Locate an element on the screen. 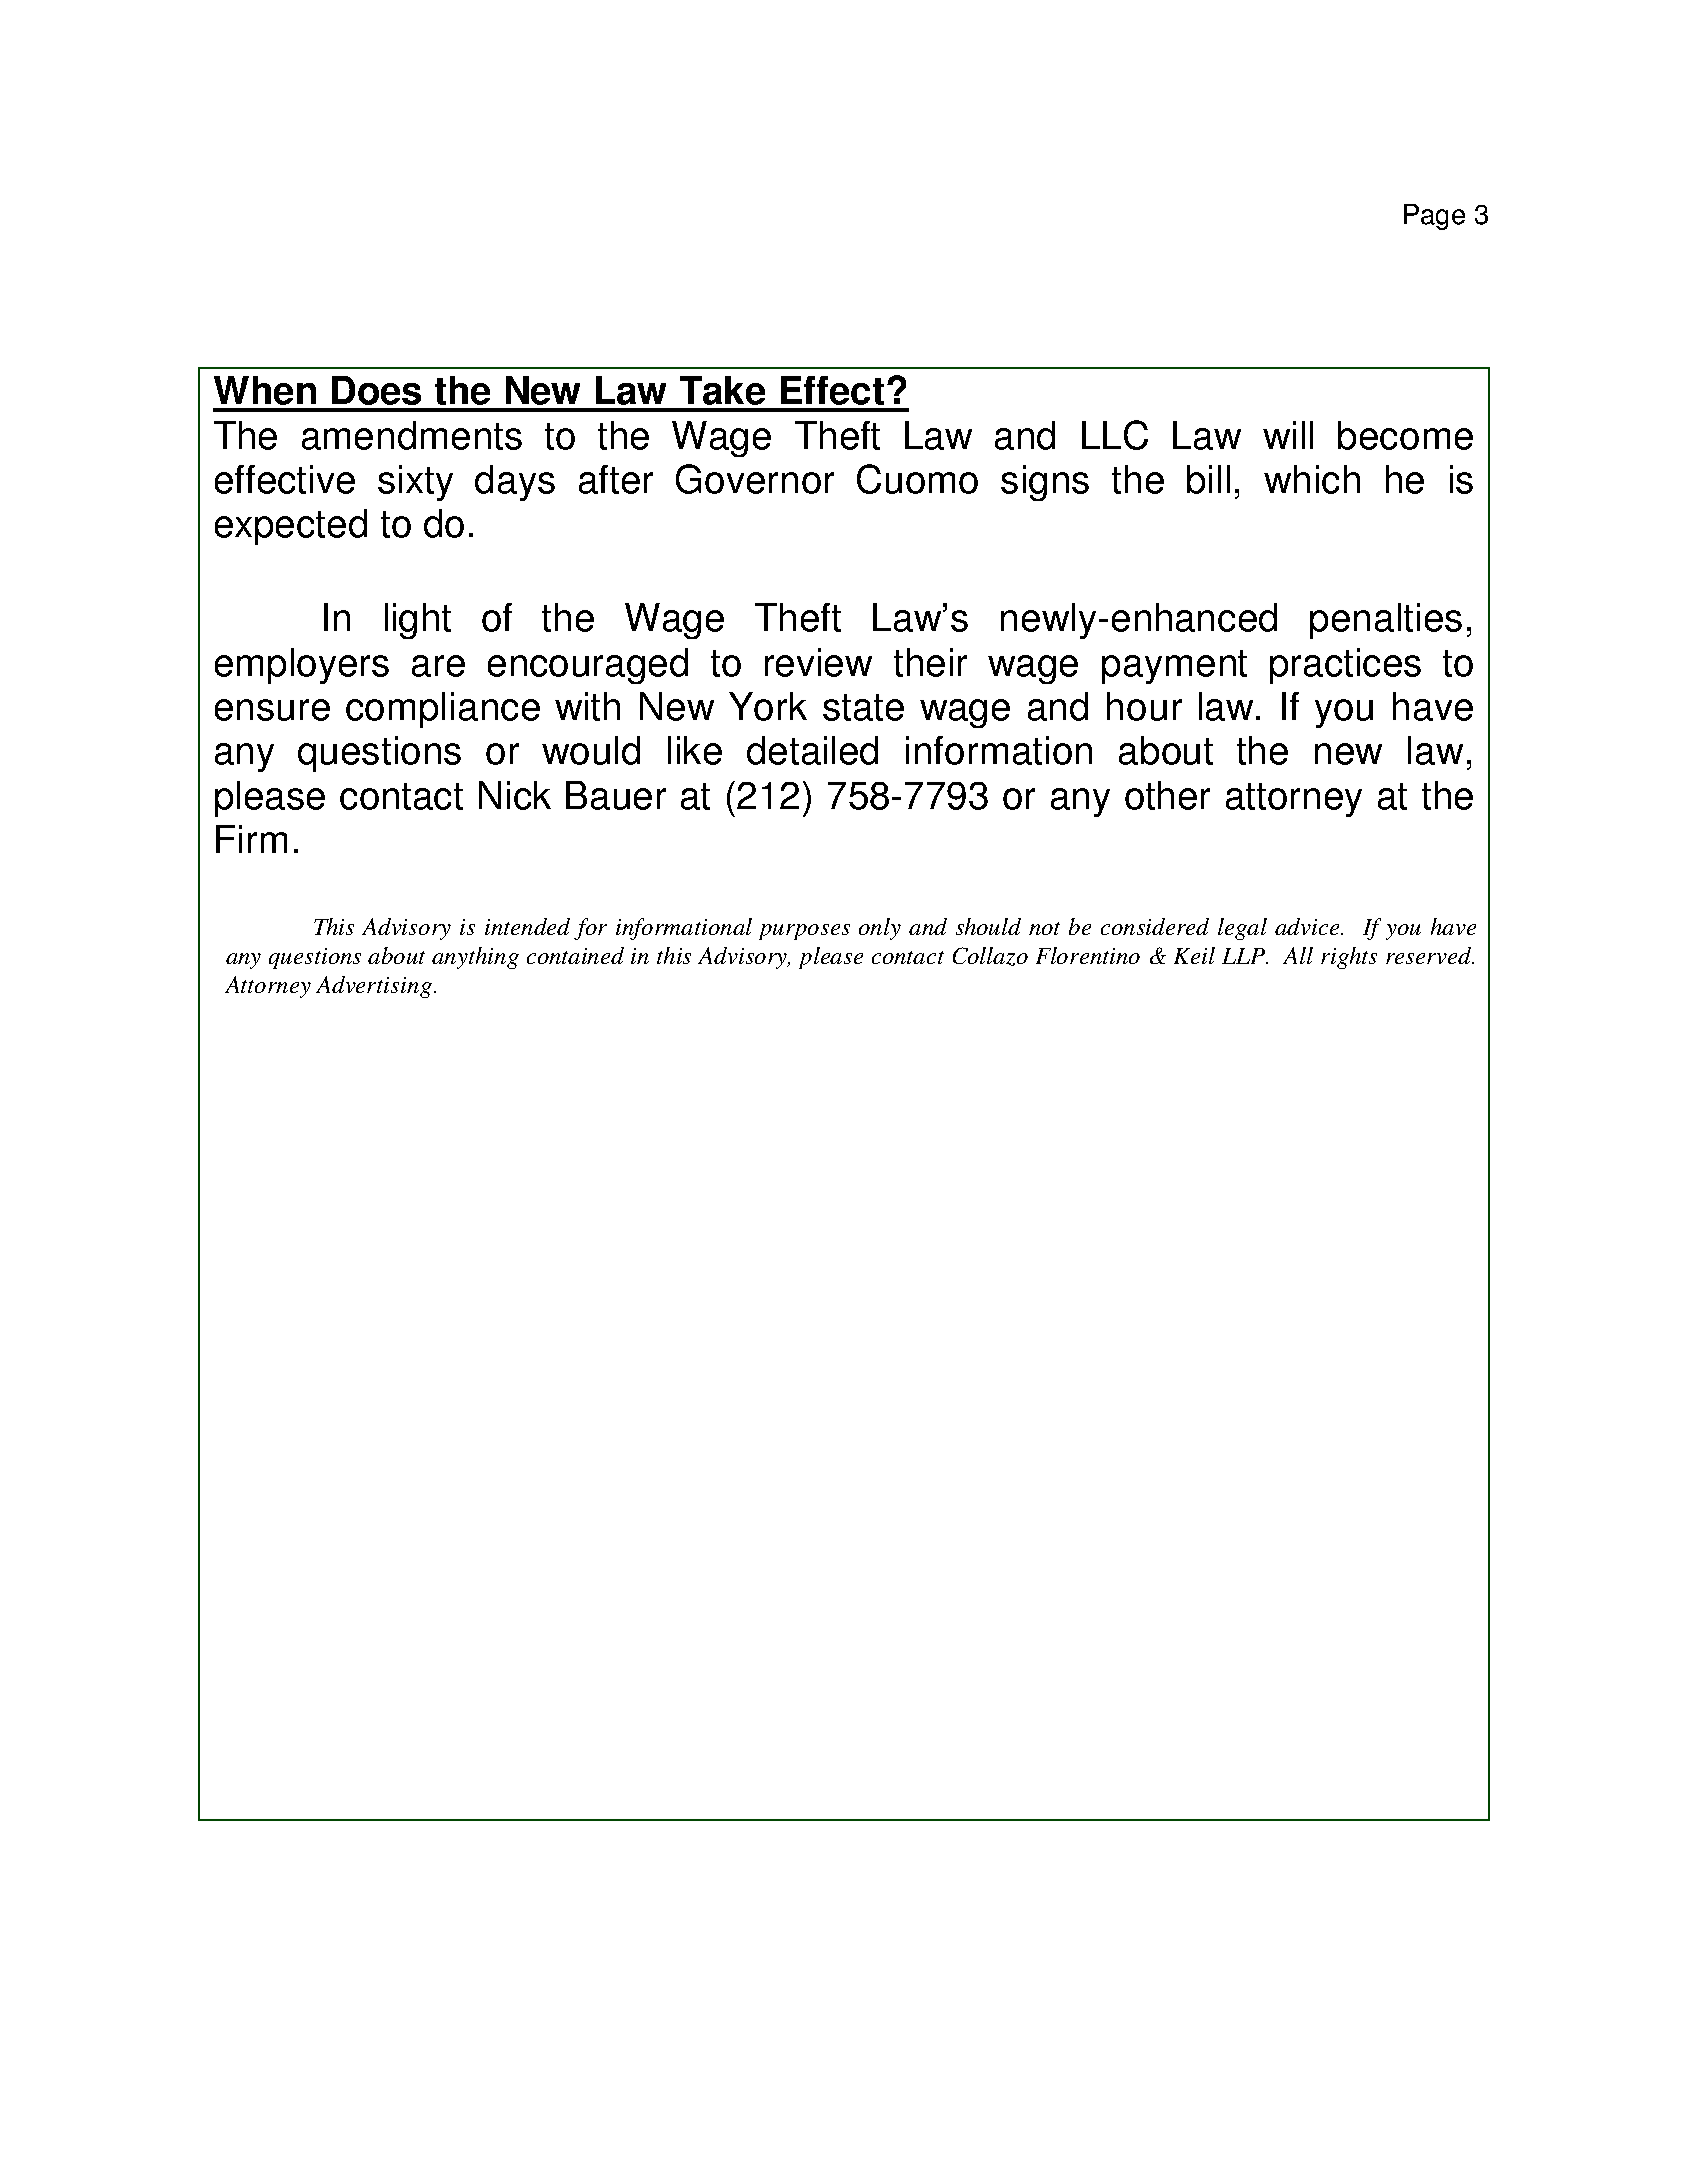 This screenshot has width=1688, height=2184. penalties is located at coordinates (1386, 621).
